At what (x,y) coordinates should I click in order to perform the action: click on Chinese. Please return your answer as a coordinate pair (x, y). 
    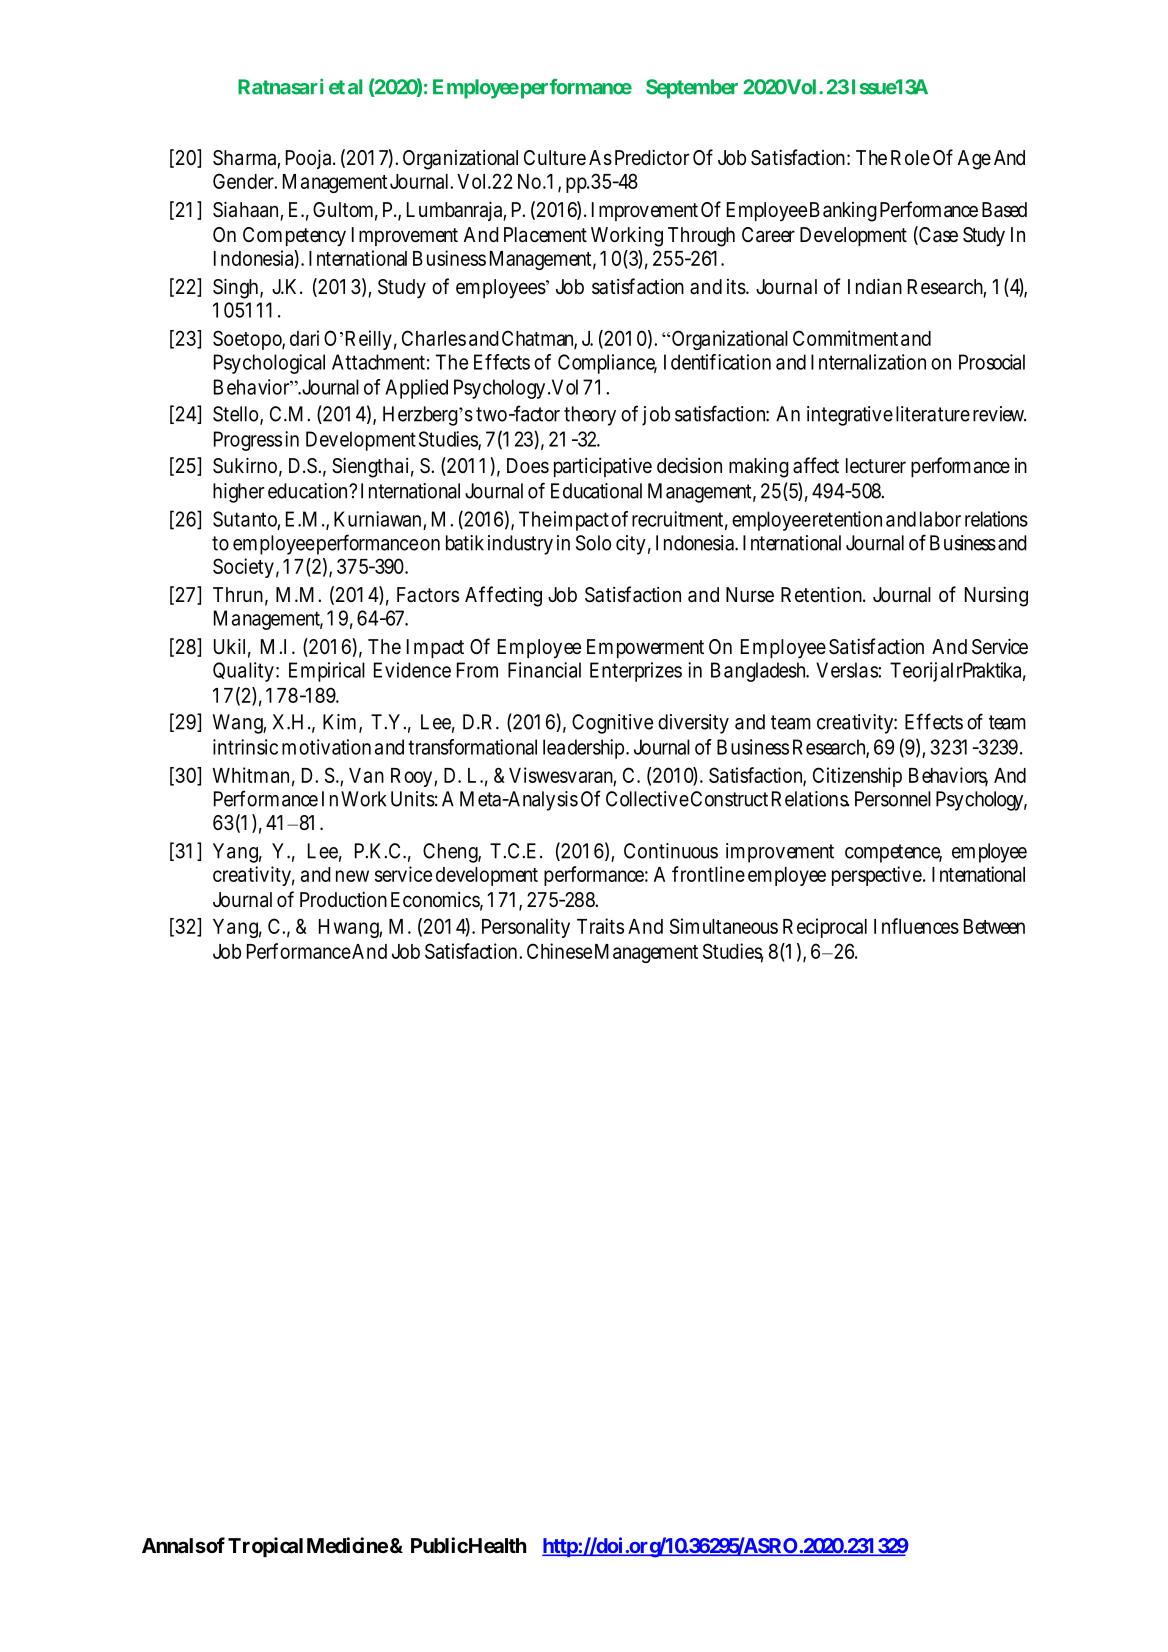
    Looking at the image, I should click on (559, 951).
